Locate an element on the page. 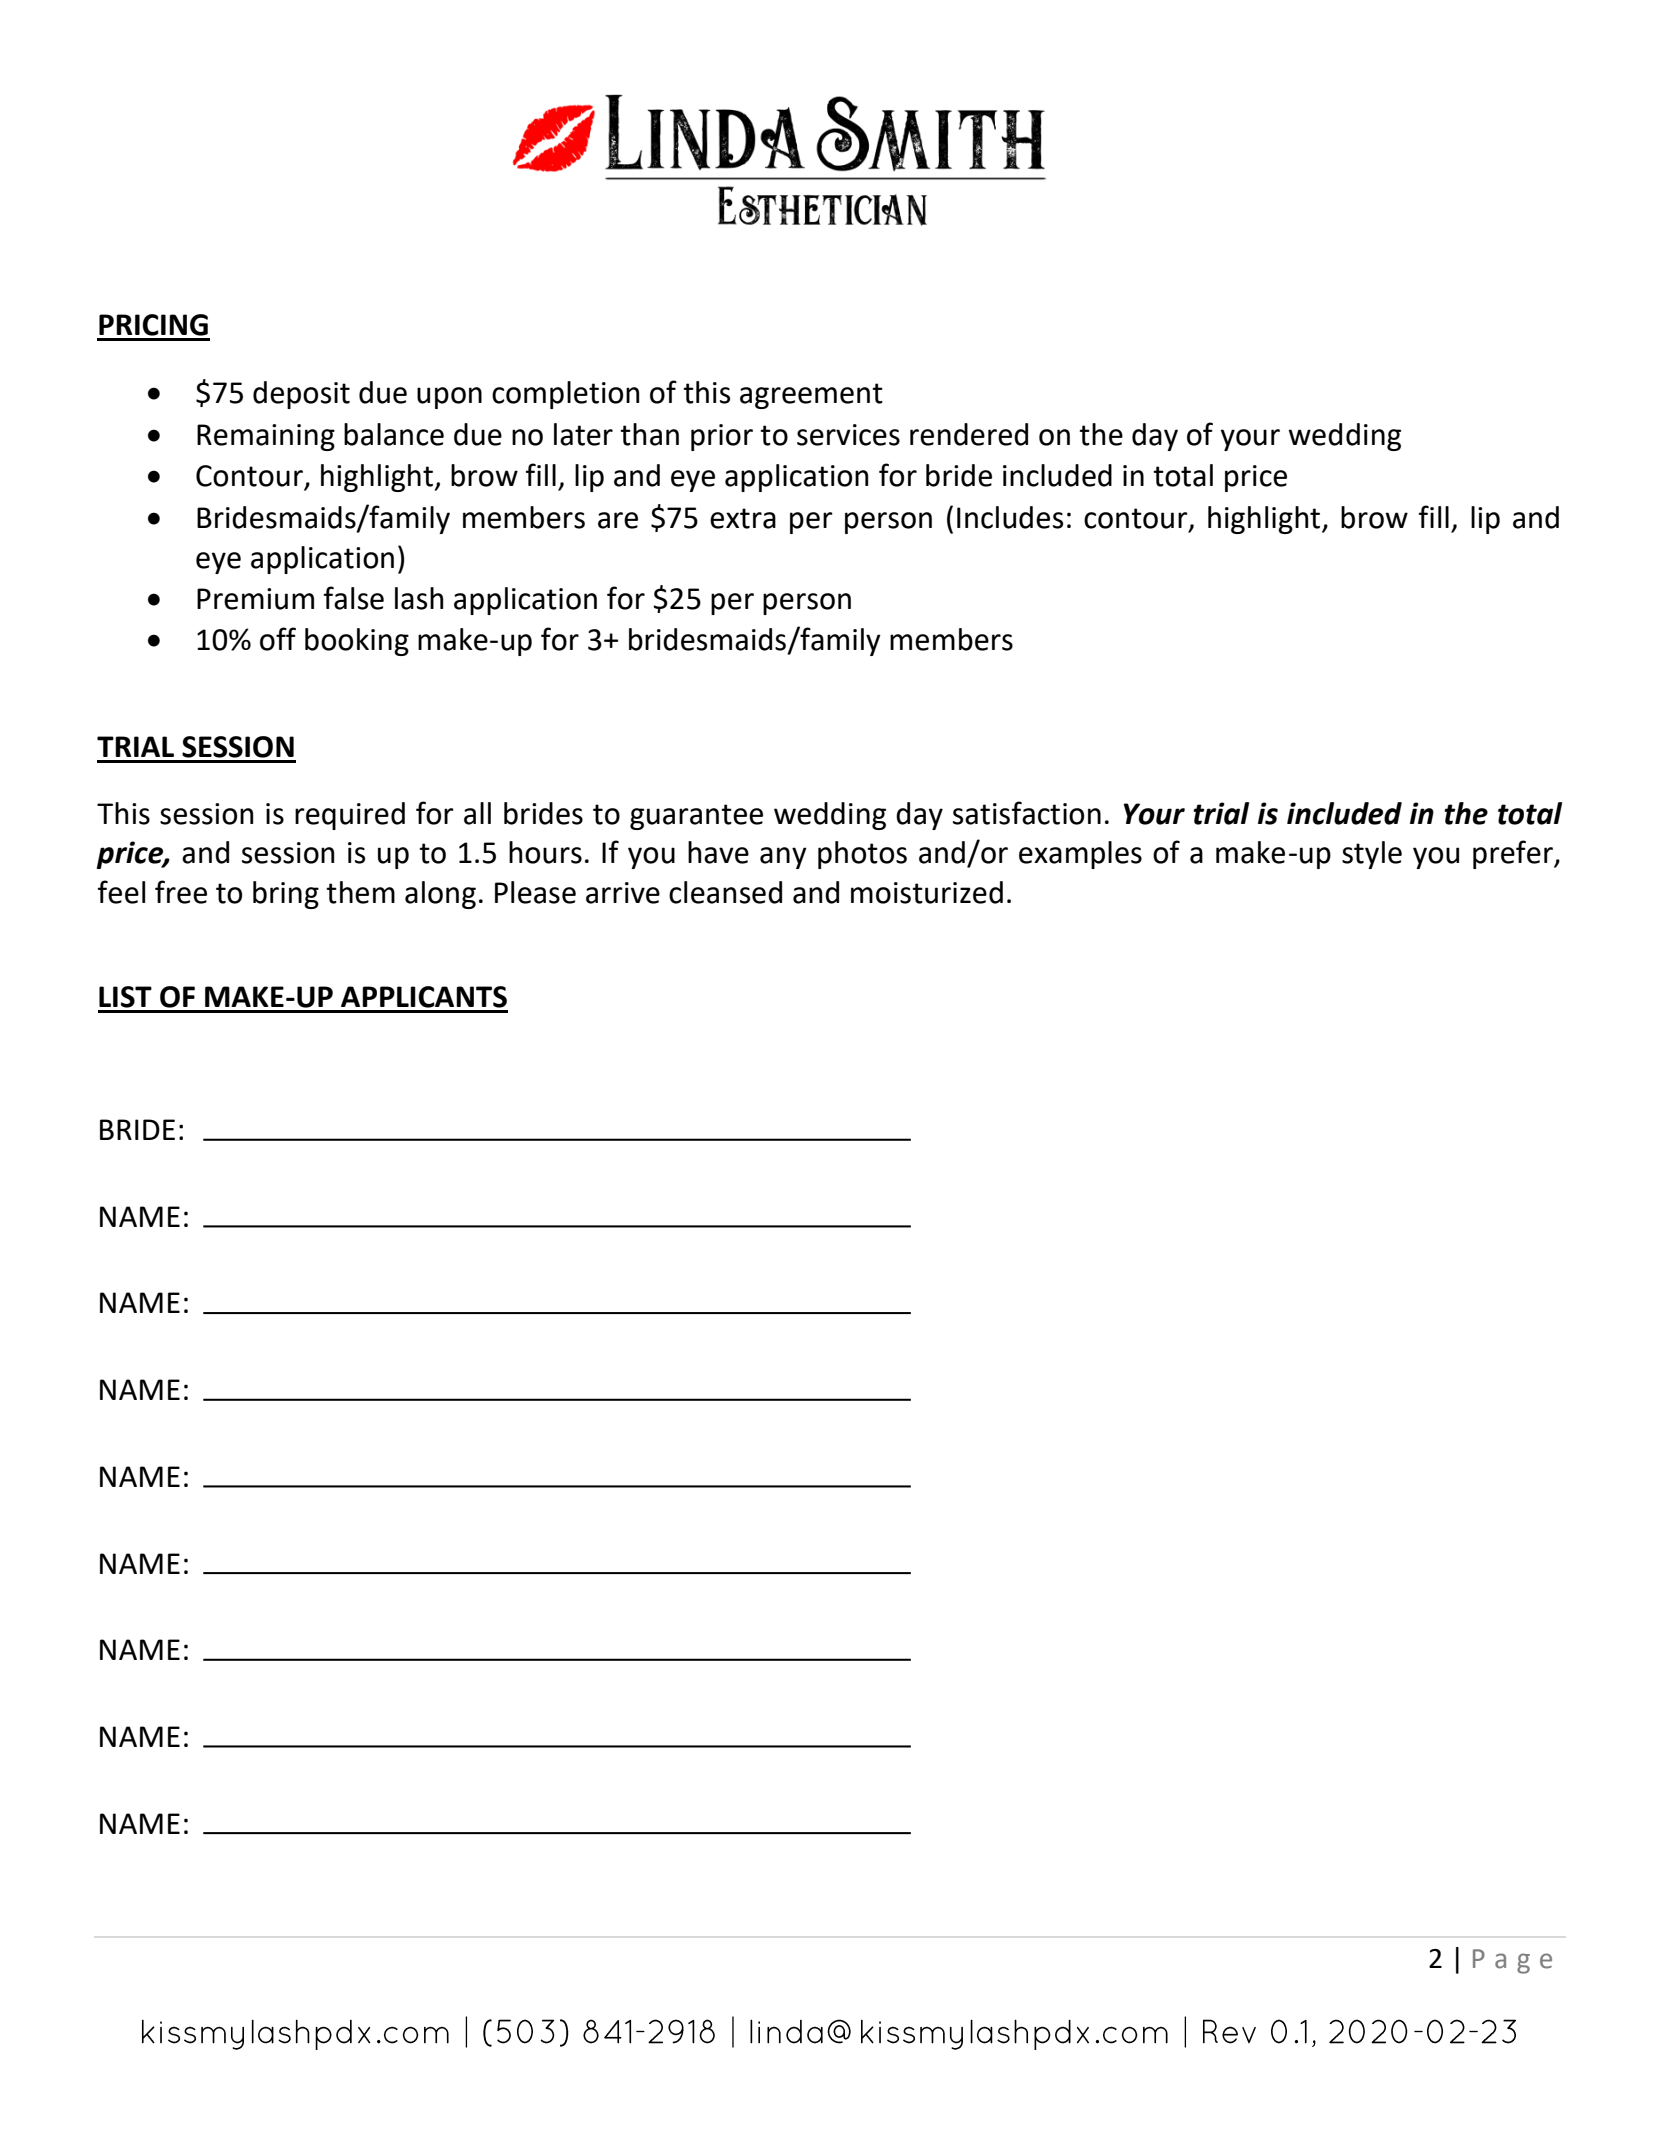 The height and width of the page is (2147, 1659). agreement is located at coordinates (811, 396).
